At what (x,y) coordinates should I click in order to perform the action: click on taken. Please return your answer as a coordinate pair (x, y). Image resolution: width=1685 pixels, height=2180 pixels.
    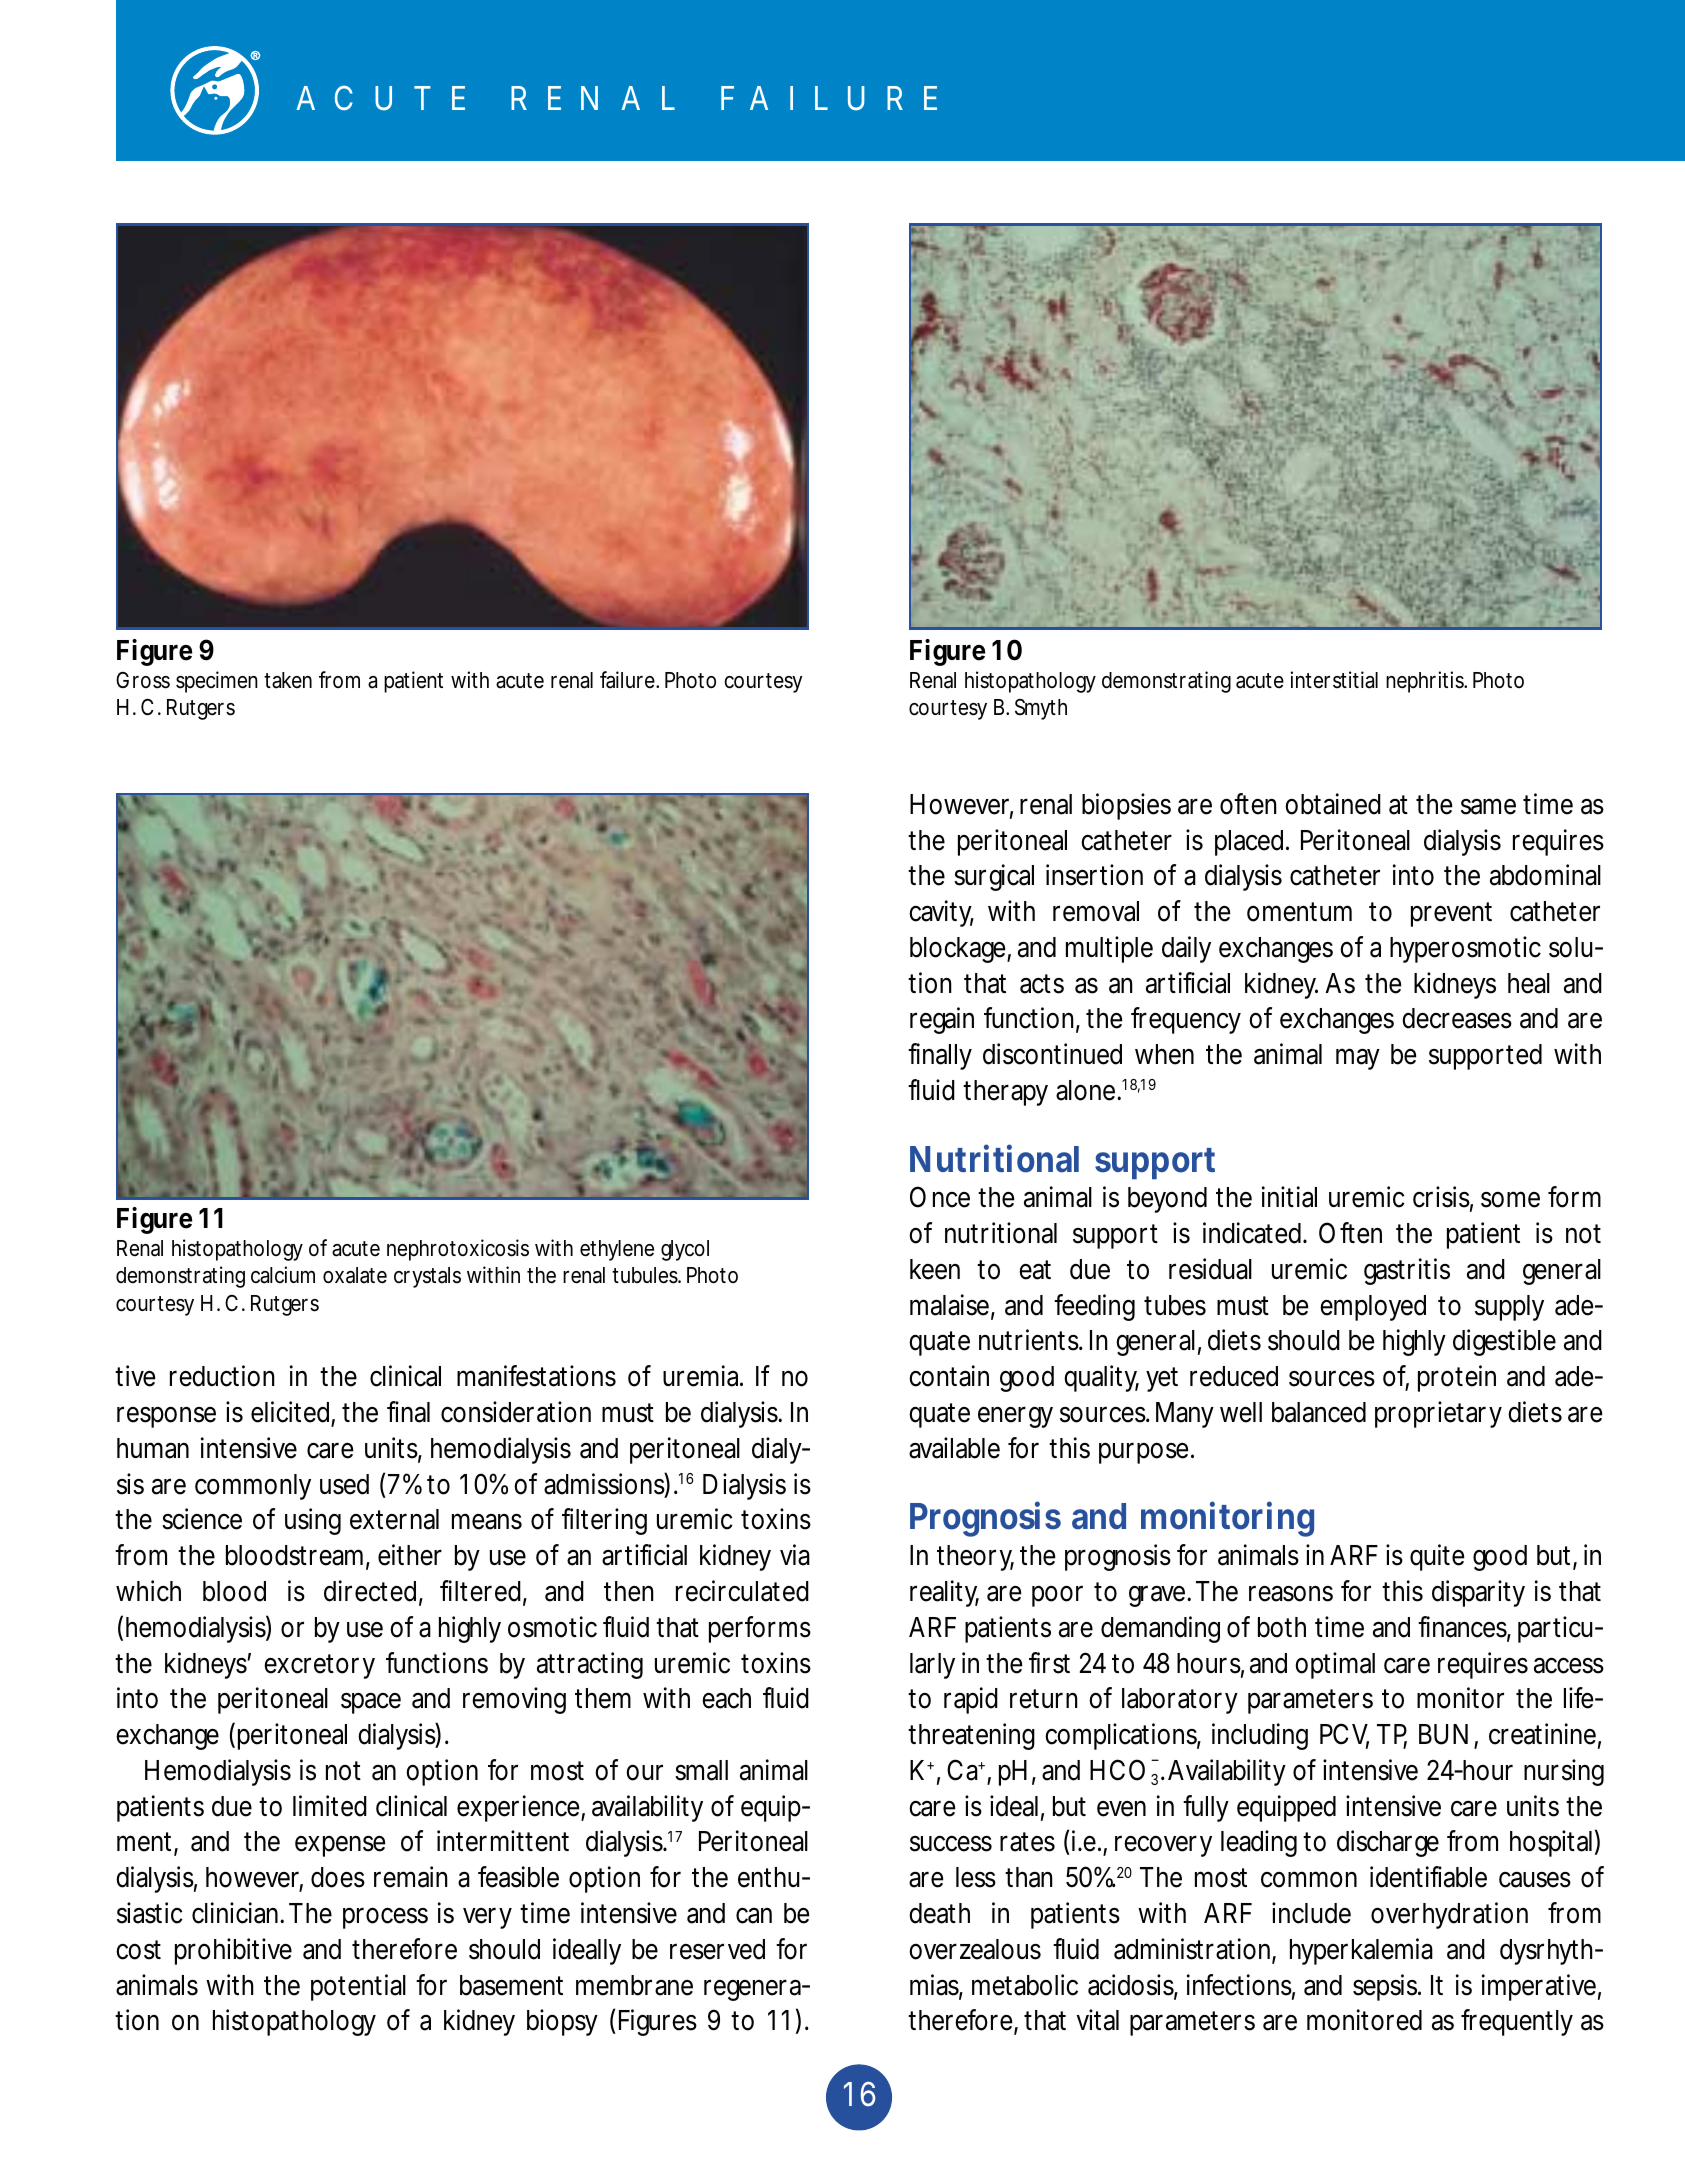
    Looking at the image, I should click on (288, 680).
